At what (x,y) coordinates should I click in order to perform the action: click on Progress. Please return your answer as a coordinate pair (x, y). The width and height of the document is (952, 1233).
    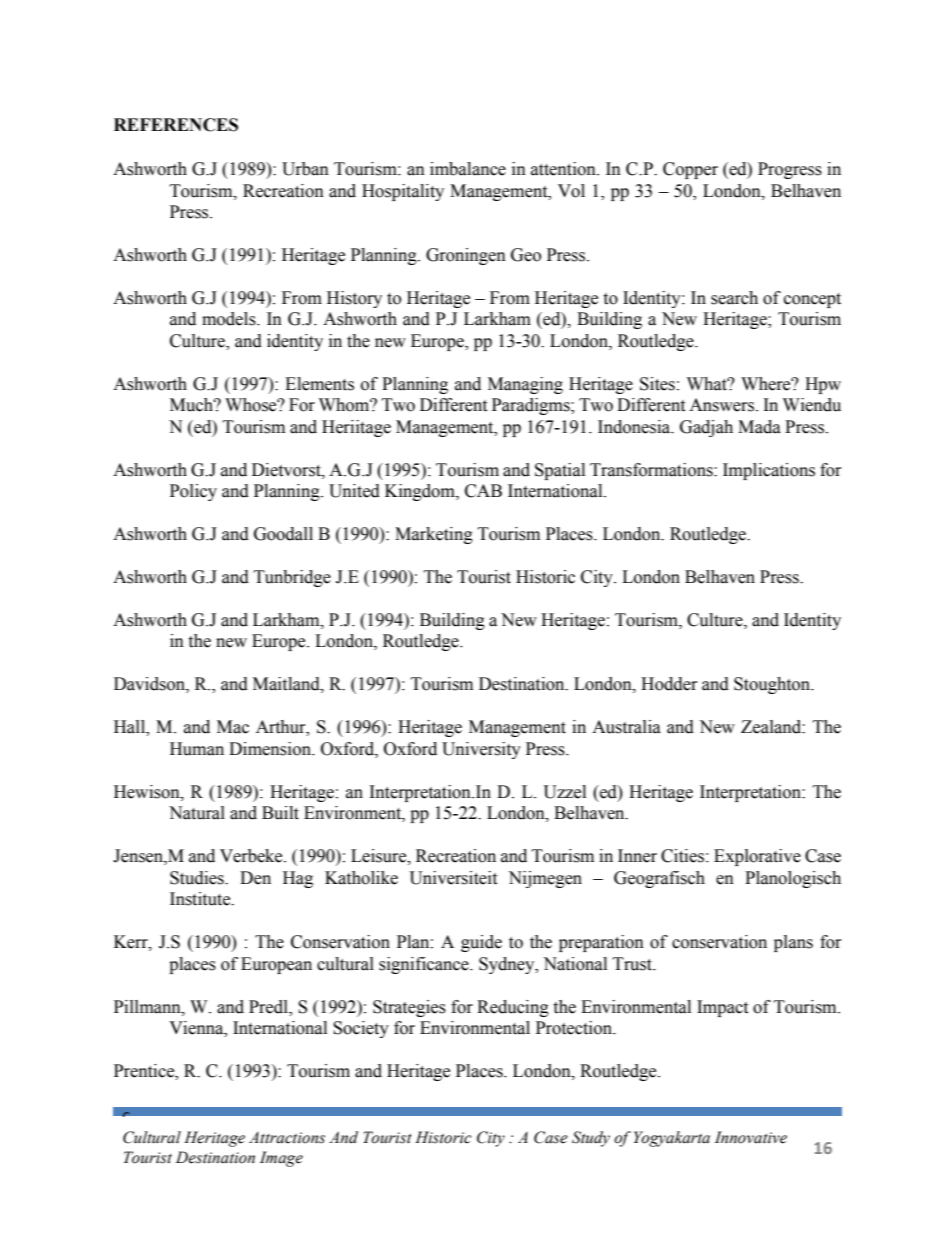
    Looking at the image, I should click on (790, 170).
